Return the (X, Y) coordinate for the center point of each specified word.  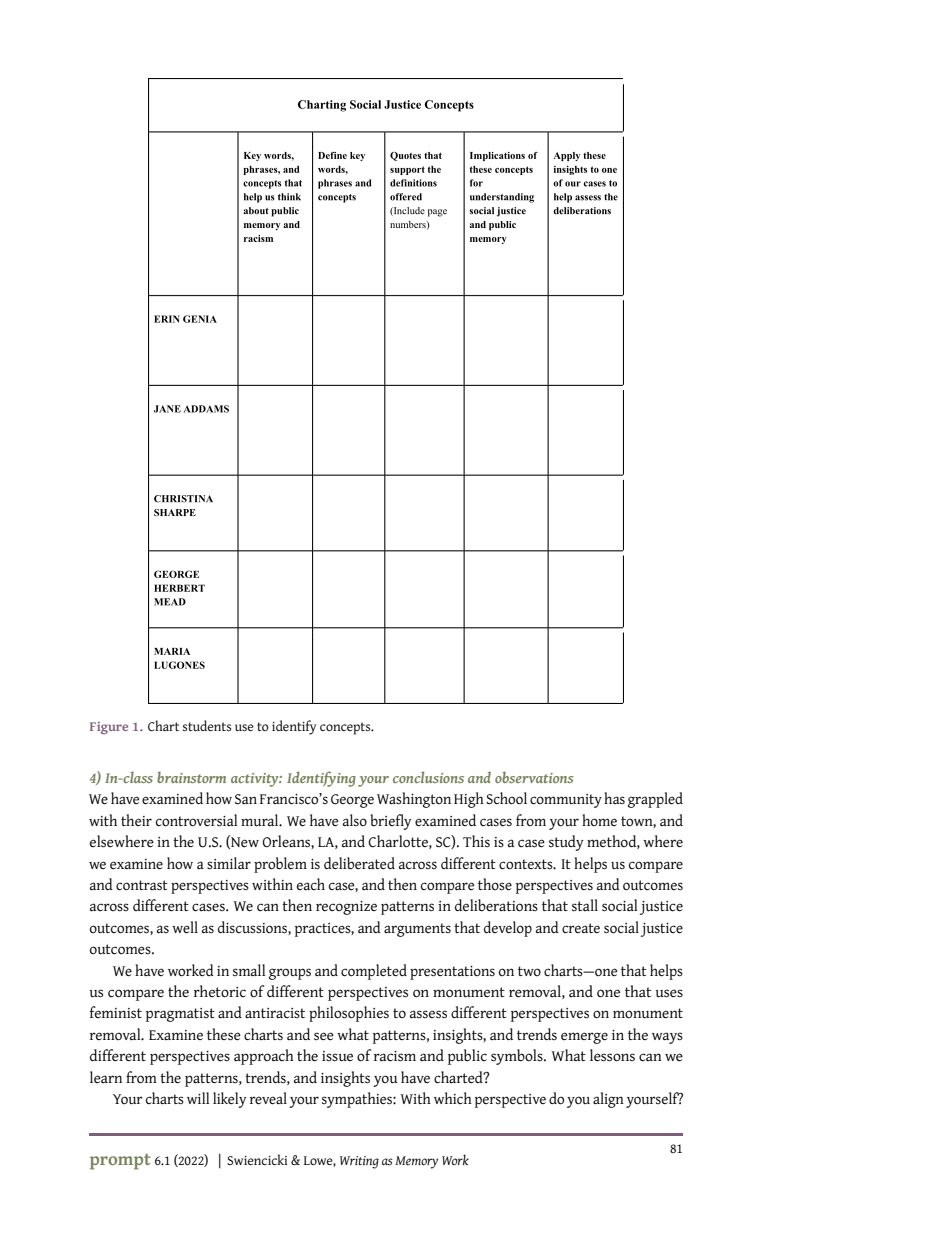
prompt (120, 1161)
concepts (346, 728)
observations (534, 777)
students (207, 725)
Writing (359, 1162)
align (608, 1100)
